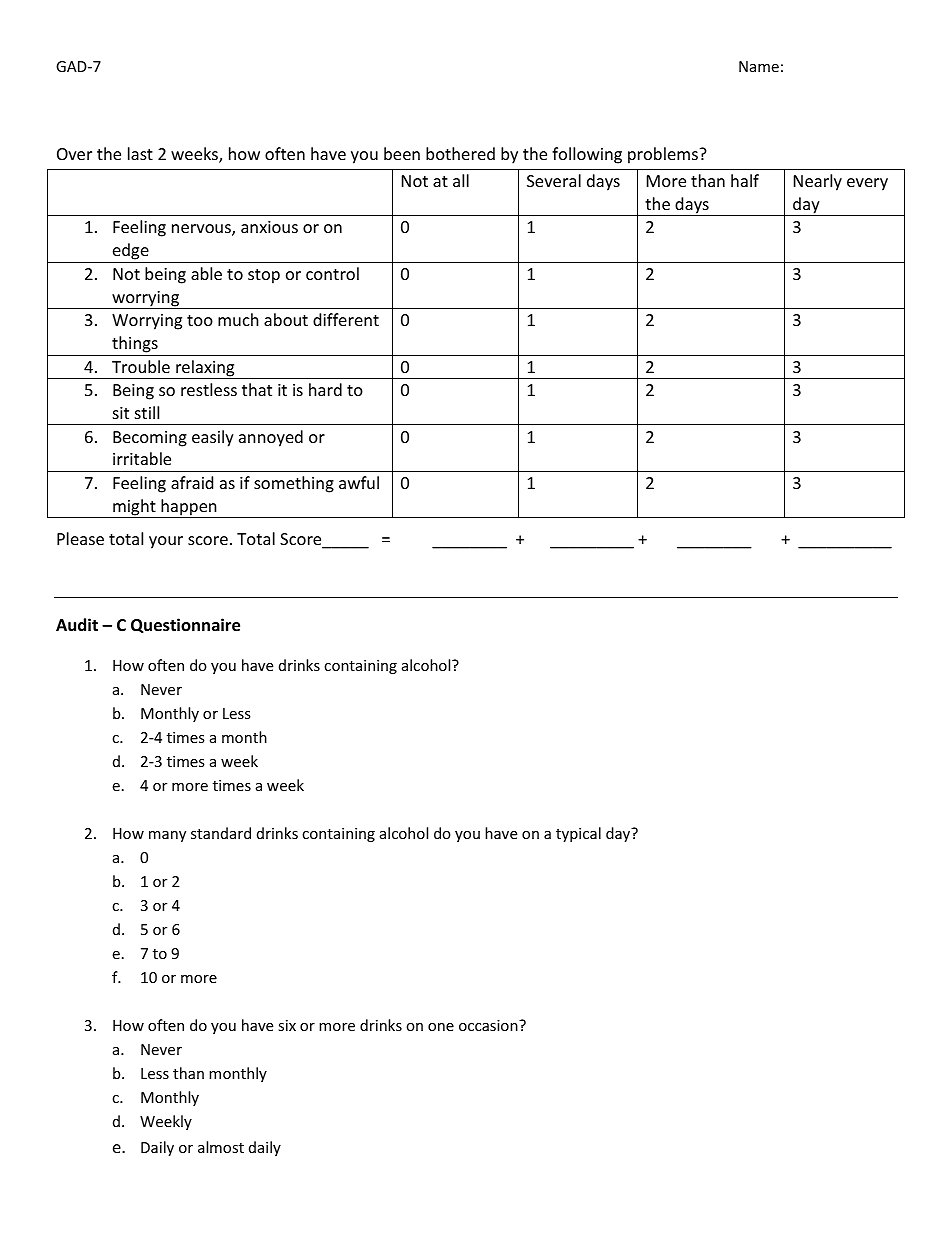 The image size is (952, 1233). Describe the element at coordinates (441, 1027) in the screenshot. I see `one` at that location.
